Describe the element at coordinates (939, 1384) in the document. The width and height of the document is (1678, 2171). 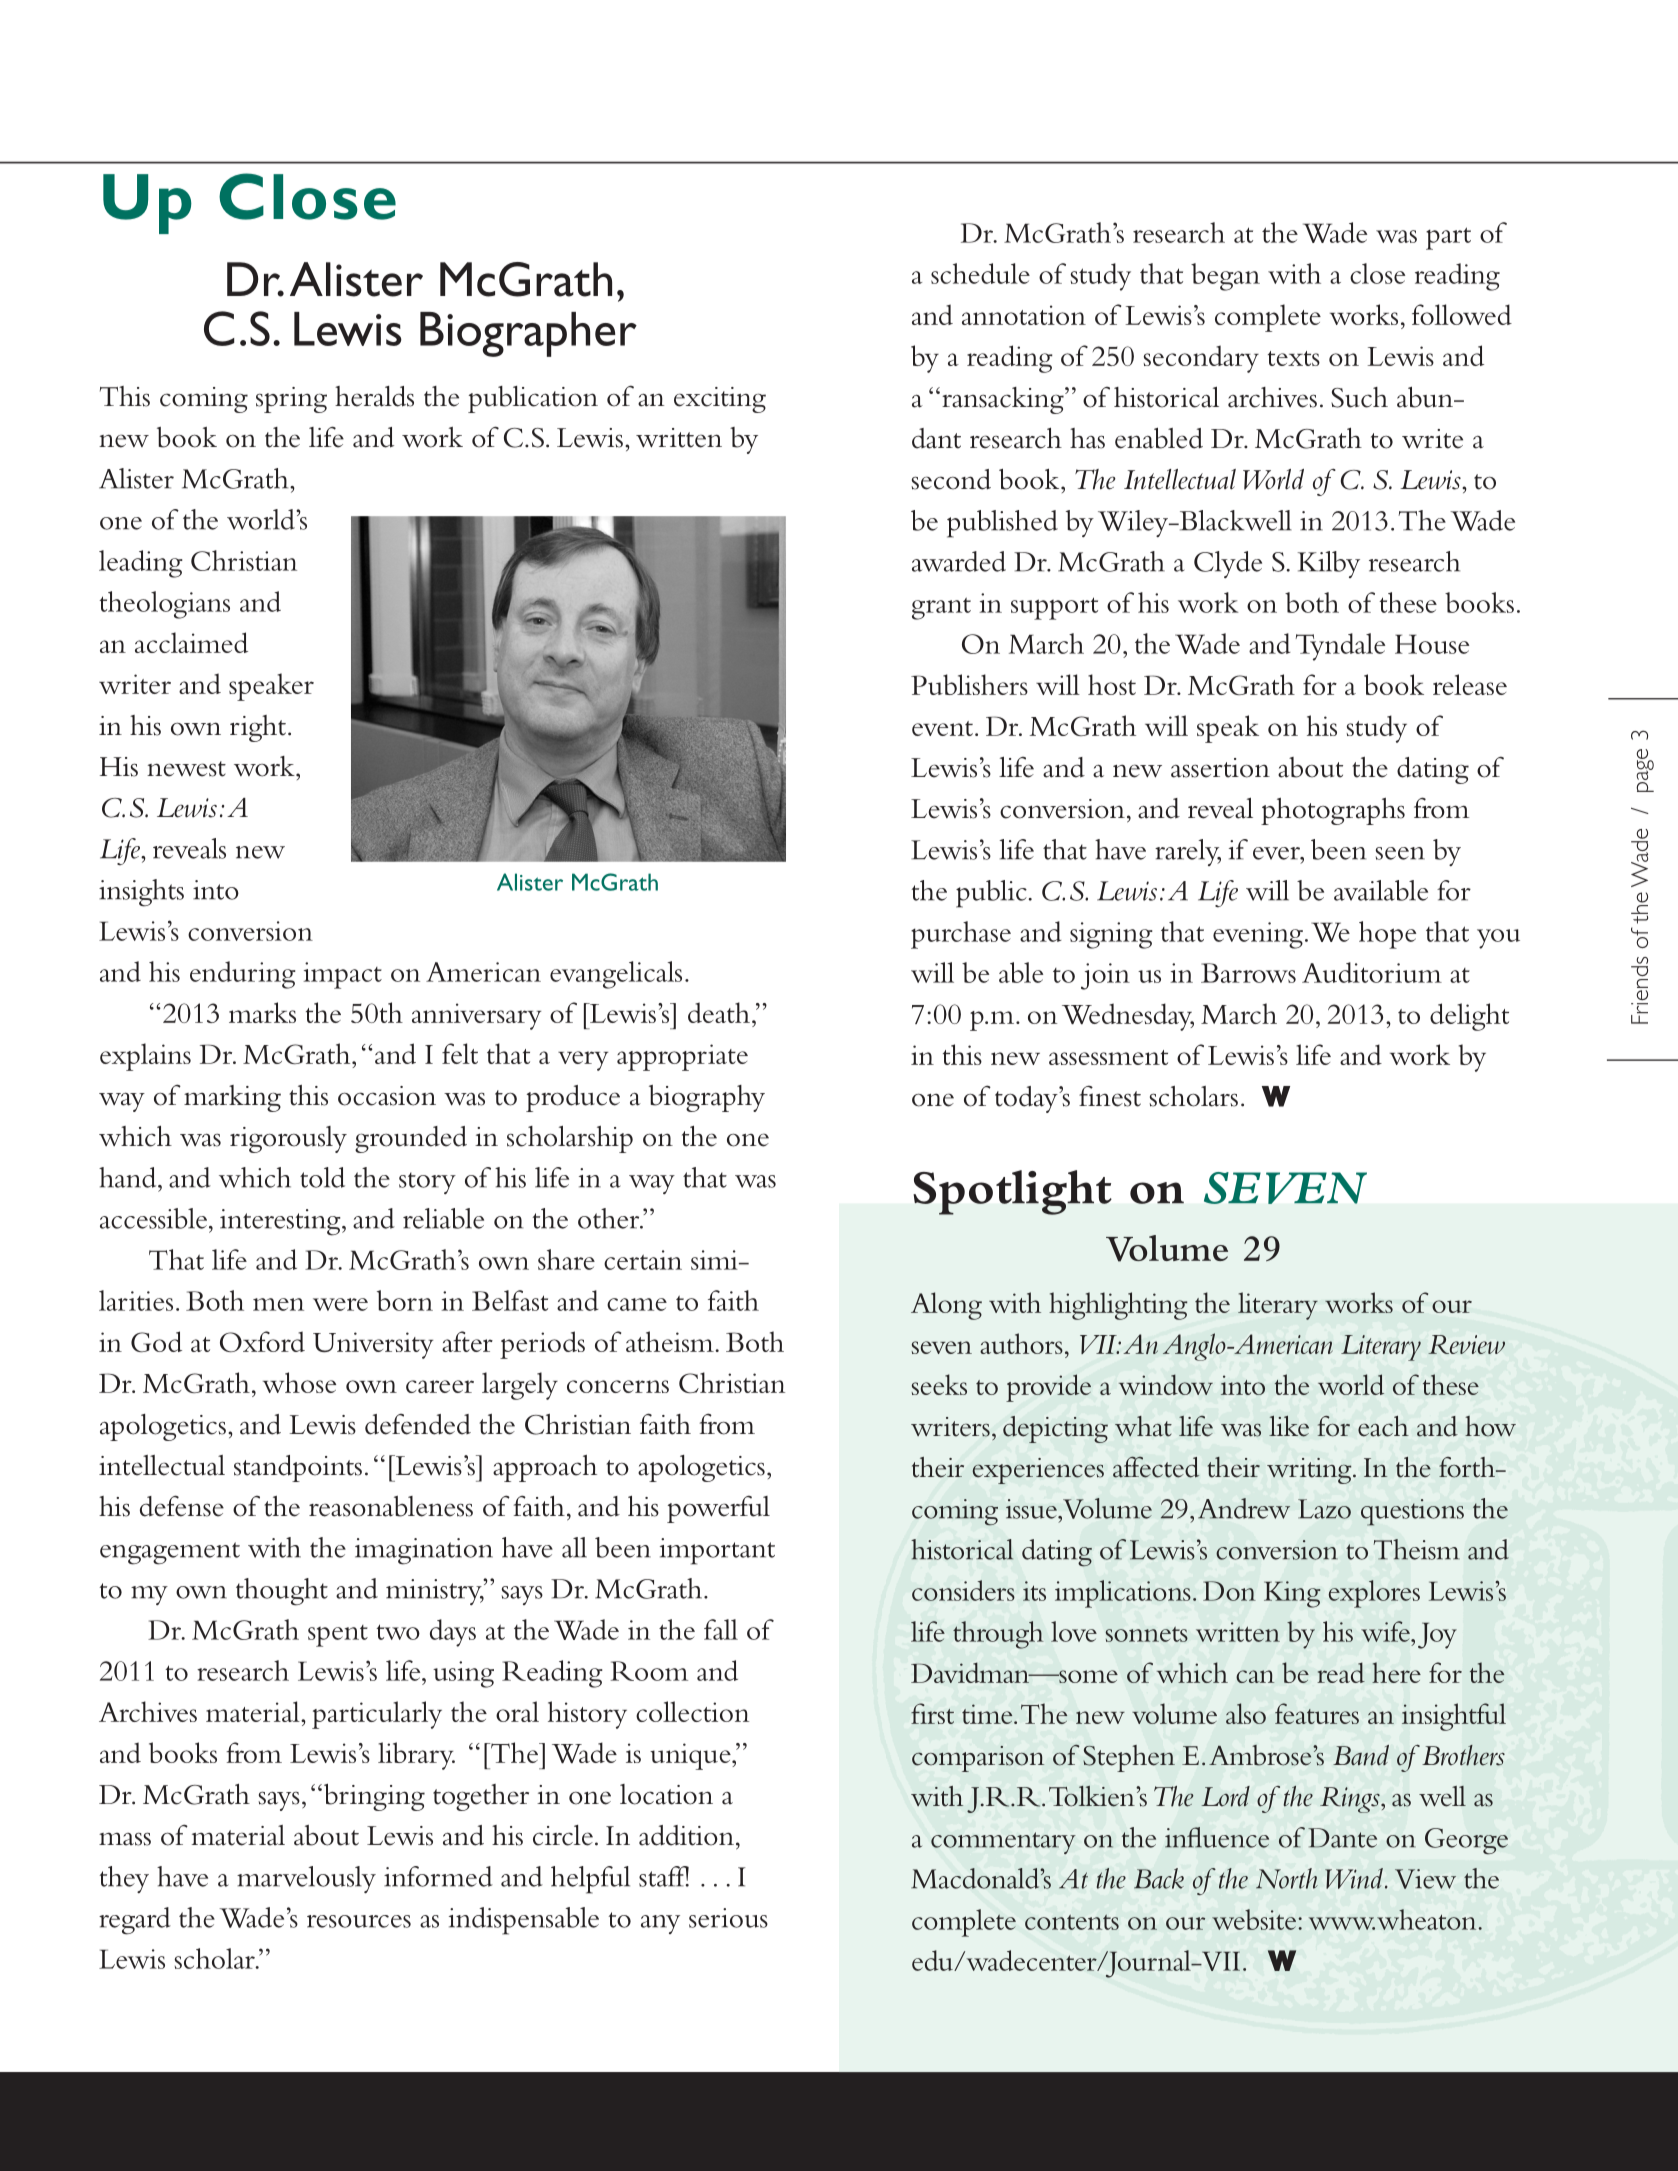
I see `seeks` at that location.
